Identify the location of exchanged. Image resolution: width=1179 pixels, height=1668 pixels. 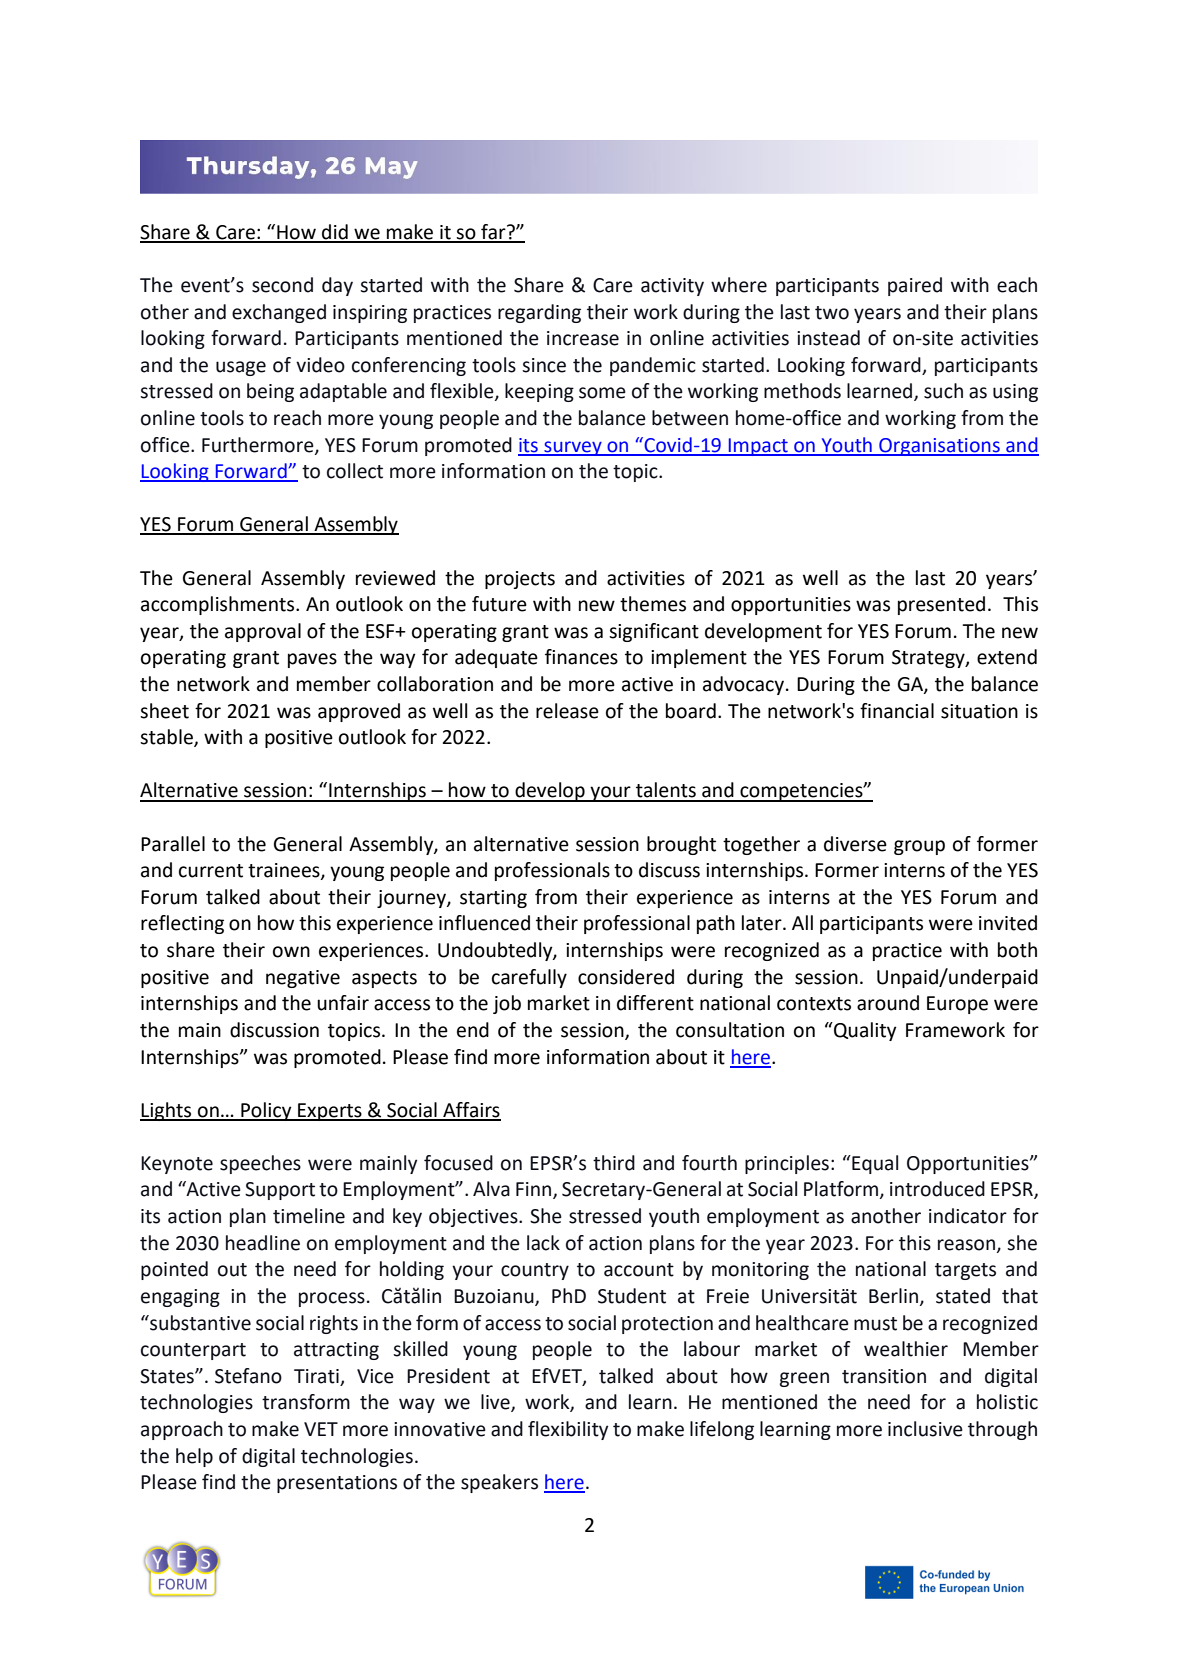
(279, 313).
